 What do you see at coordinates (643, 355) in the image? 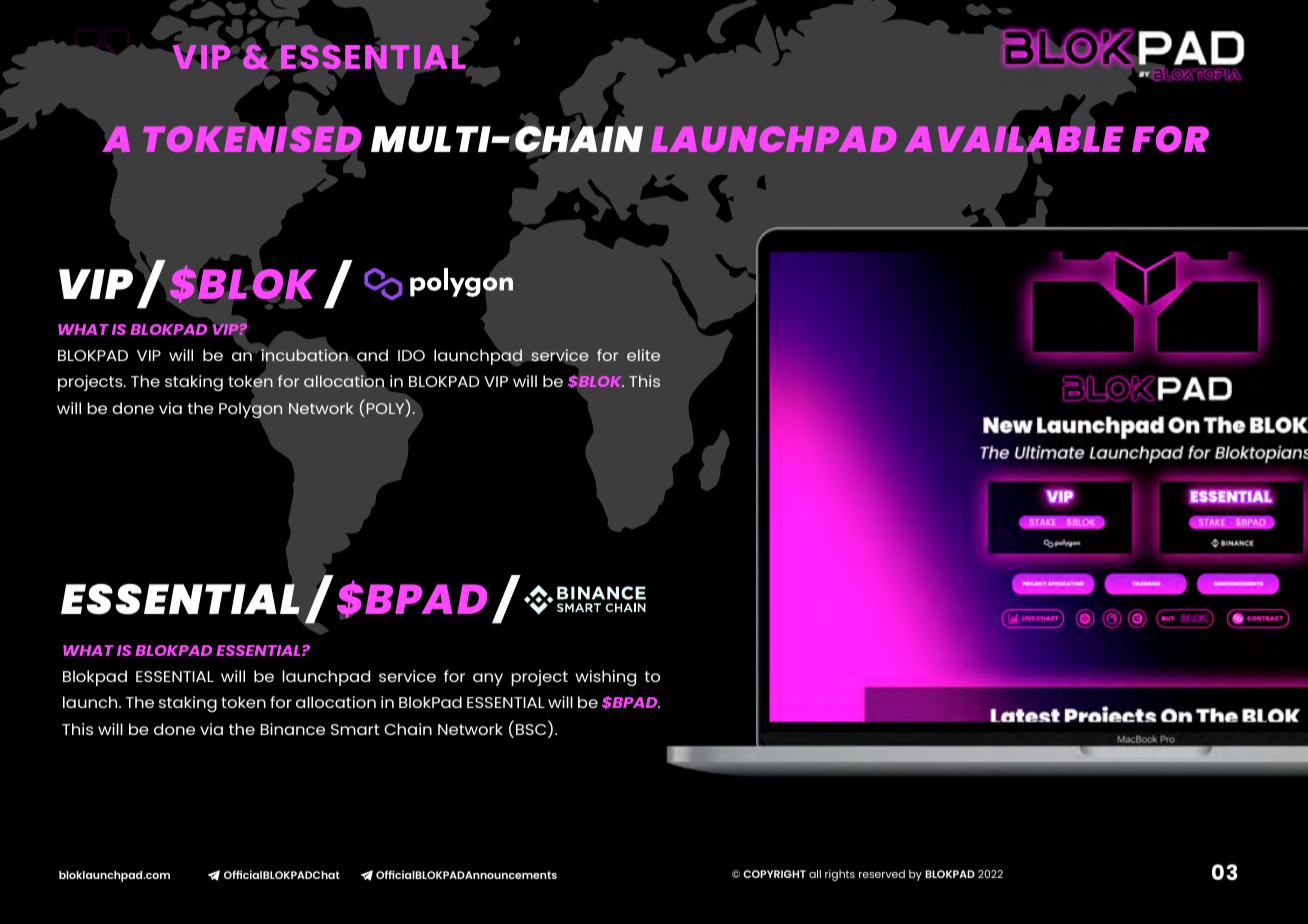
I see `elite` at bounding box center [643, 355].
